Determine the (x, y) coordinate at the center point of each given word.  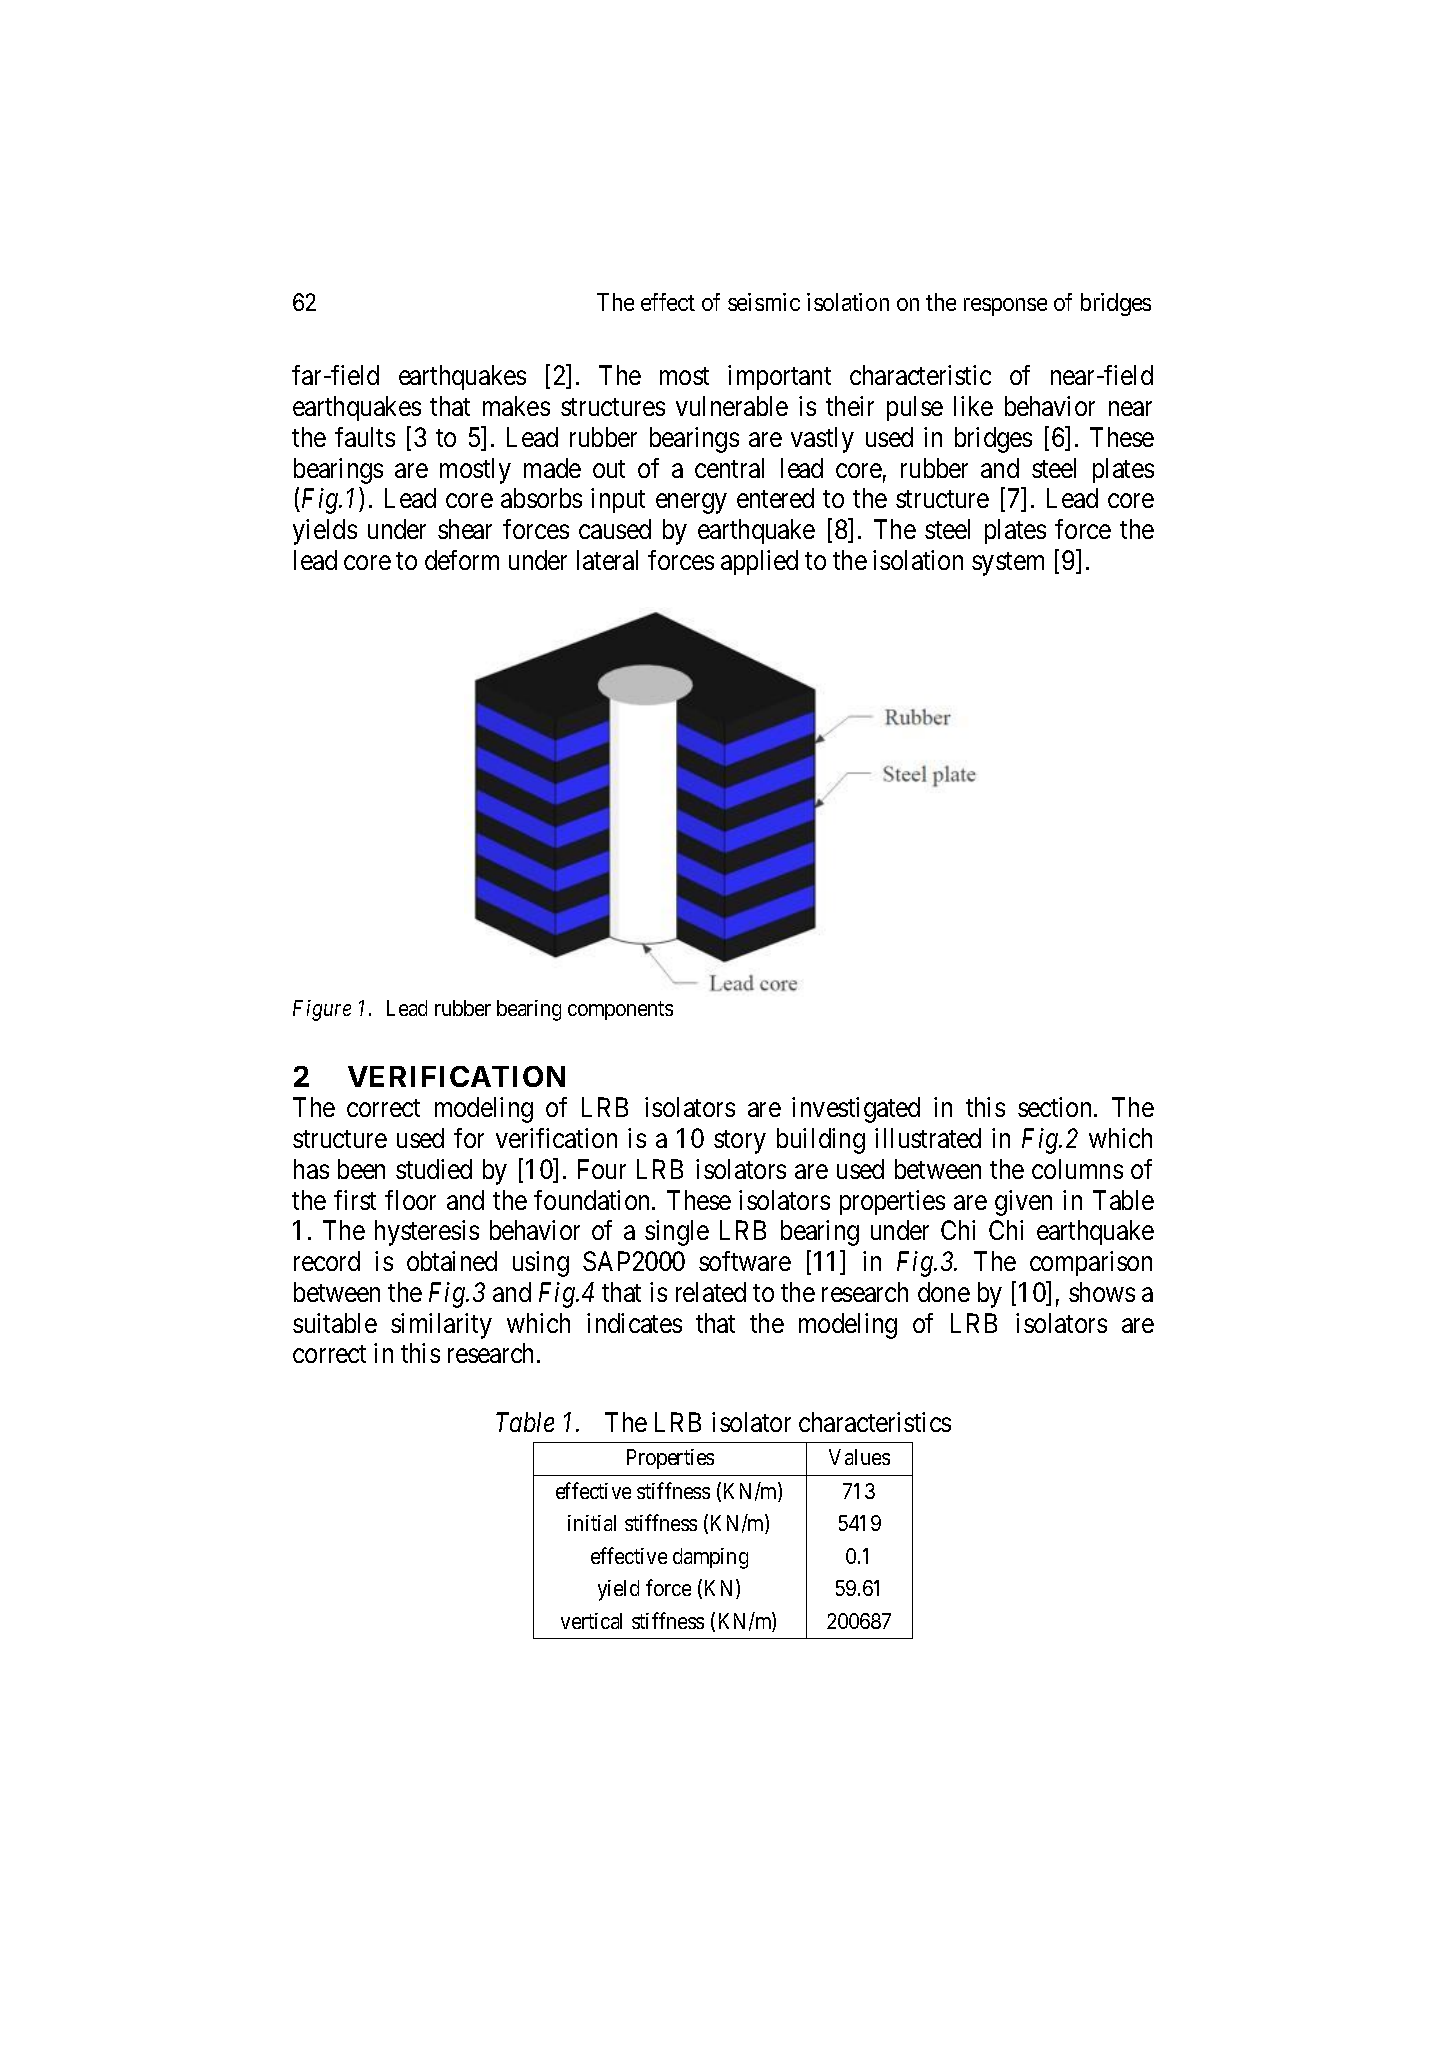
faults (365, 437)
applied (759, 562)
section (1056, 1107)
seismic (764, 302)
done (944, 1292)
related (711, 1292)
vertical (591, 1621)
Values (859, 1457)
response (1005, 307)
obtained (452, 1261)
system (1008, 564)
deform (462, 560)
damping (710, 1558)
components (620, 1011)
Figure (322, 1010)
